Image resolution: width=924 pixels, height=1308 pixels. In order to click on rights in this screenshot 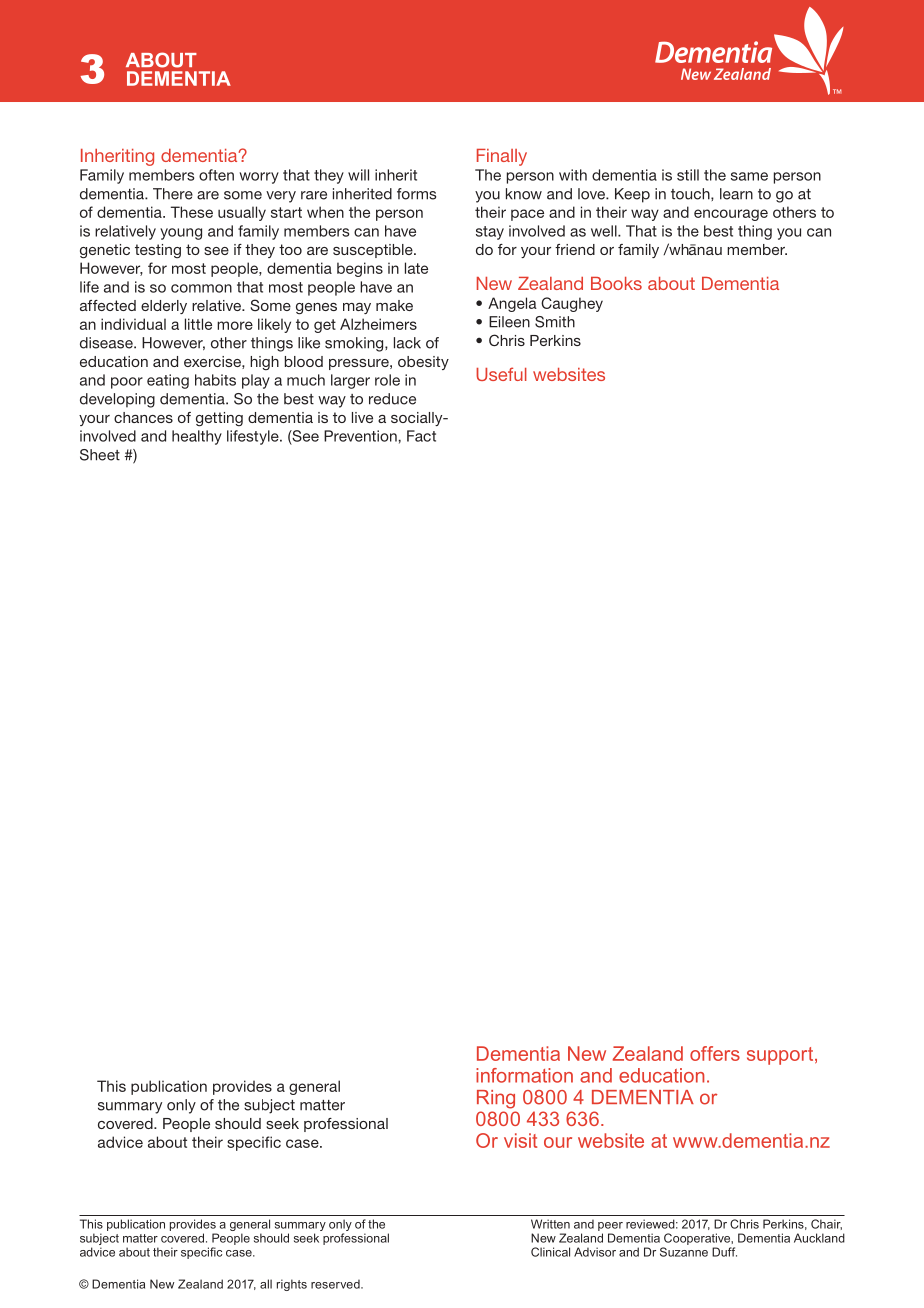, I will do `click(292, 1285)`.
